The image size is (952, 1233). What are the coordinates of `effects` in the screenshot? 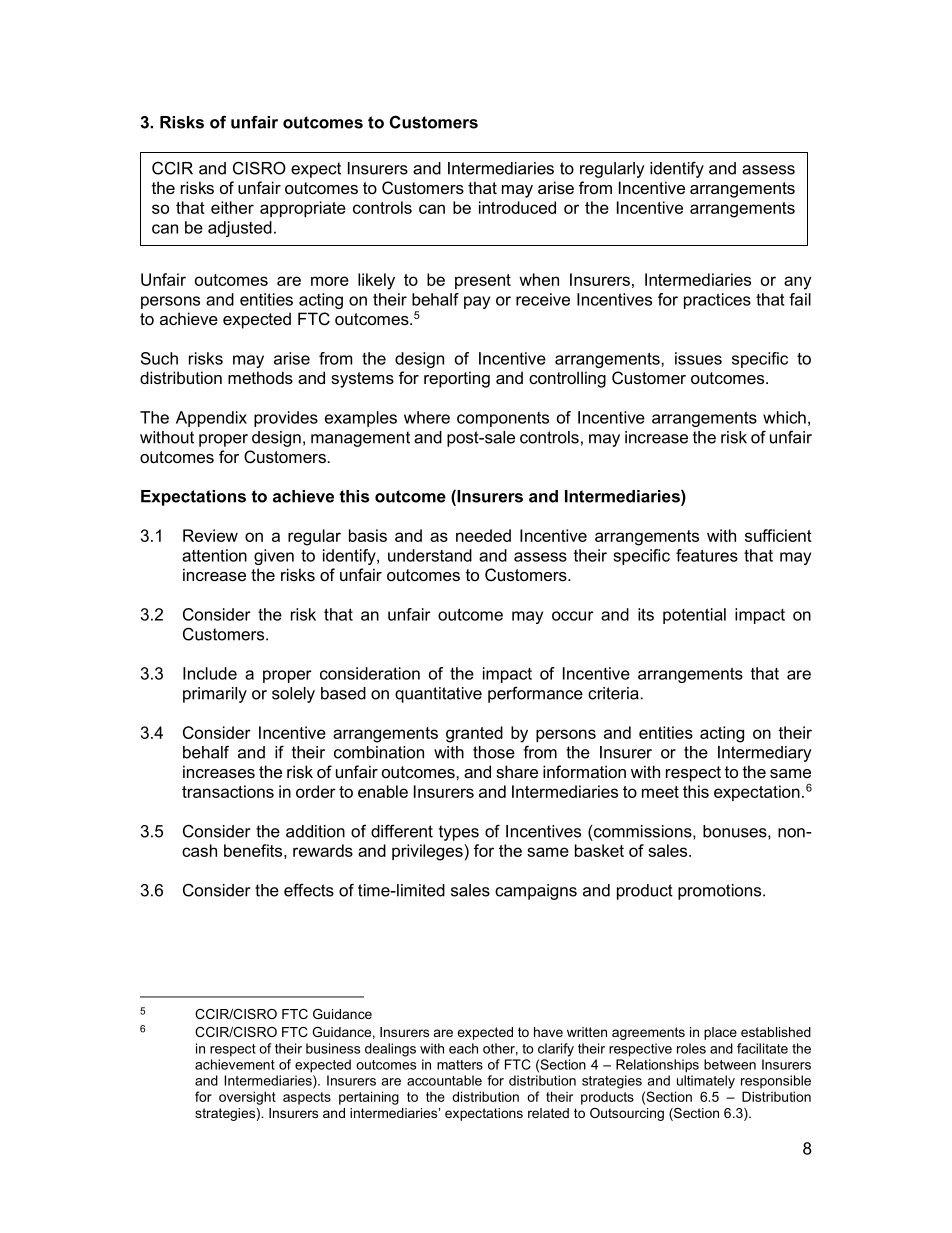 It's located at (309, 890).
